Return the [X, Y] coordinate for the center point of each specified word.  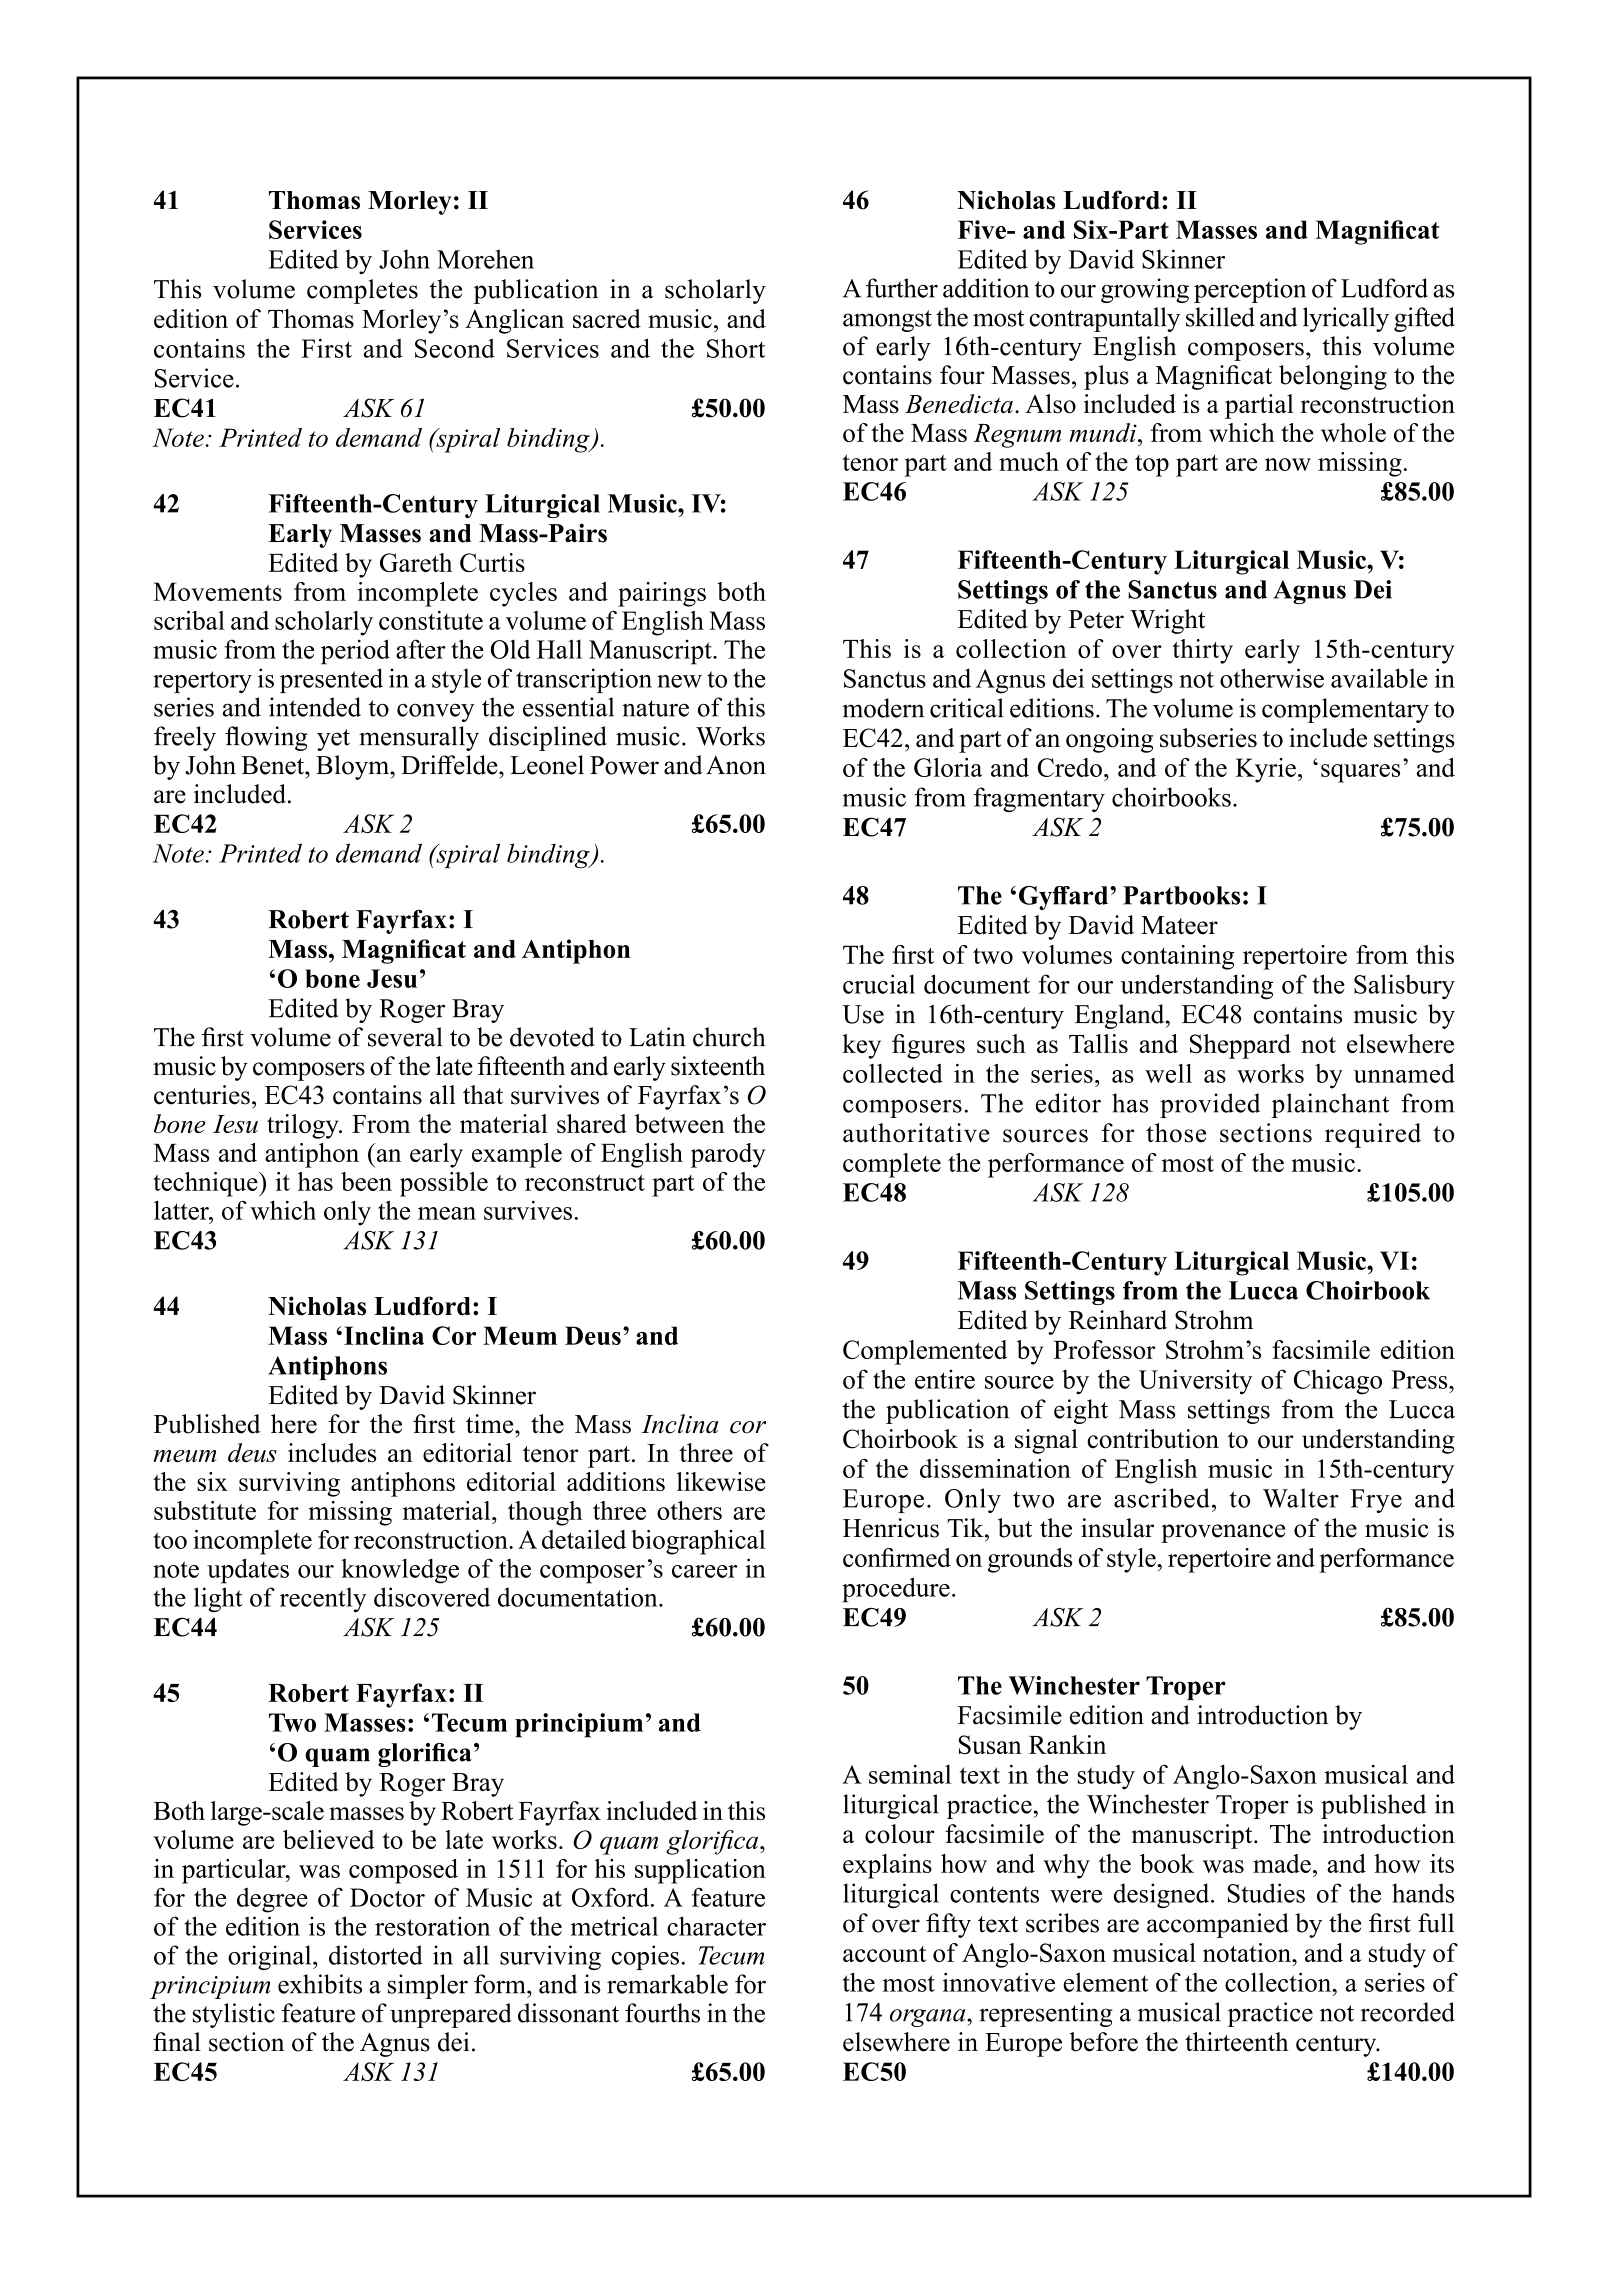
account [884, 1954]
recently [323, 1599]
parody [728, 1155]
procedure [896, 1590]
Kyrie [1265, 770]
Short [736, 348]
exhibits [320, 1984]
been [366, 1181]
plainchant [1330, 1105]
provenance [1223, 1533]
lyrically [1346, 319]
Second [455, 348]
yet [333, 740]
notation [1248, 1952]
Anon [736, 765]
